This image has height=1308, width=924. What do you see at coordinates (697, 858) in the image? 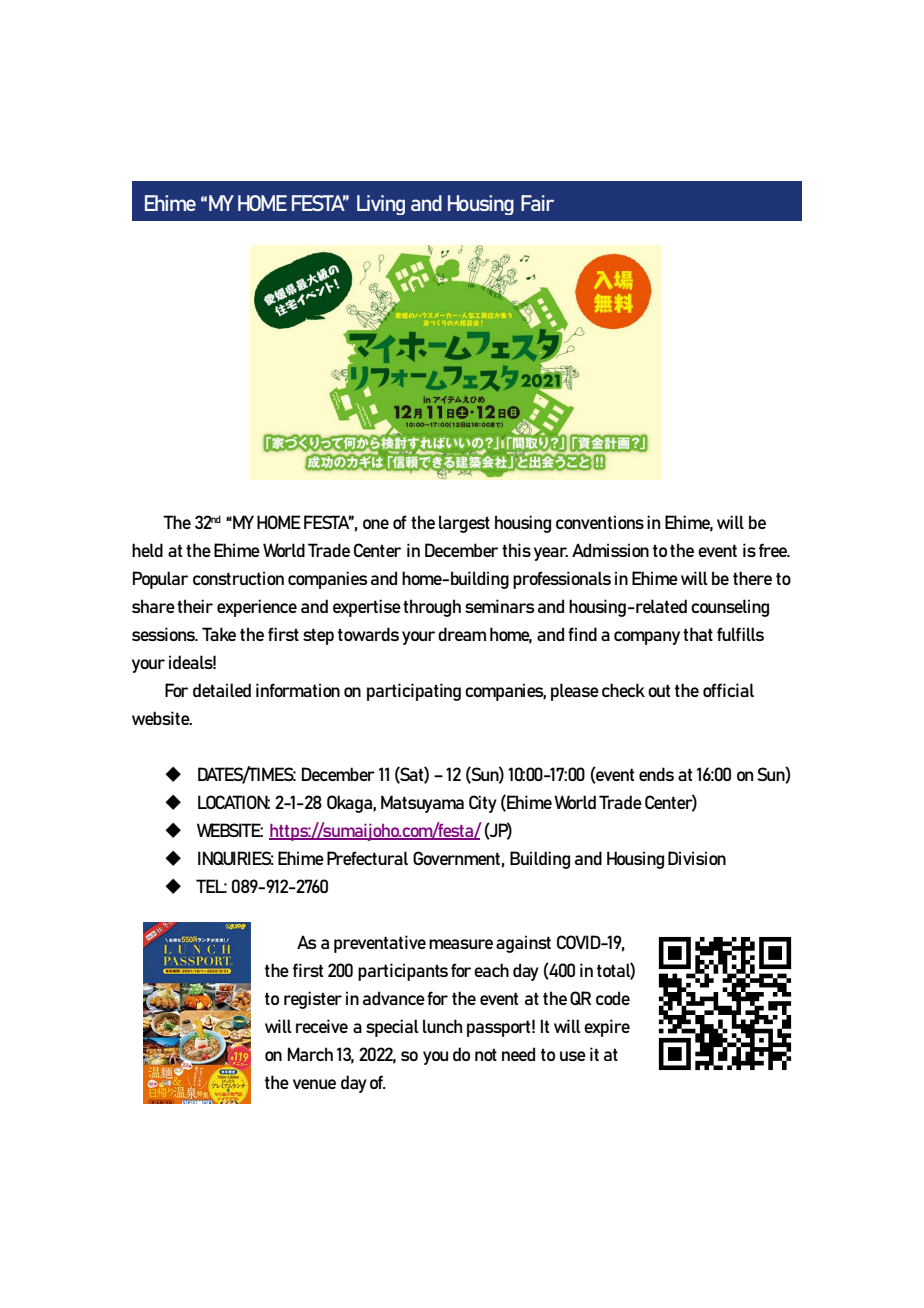
I see `Division` at bounding box center [697, 858].
